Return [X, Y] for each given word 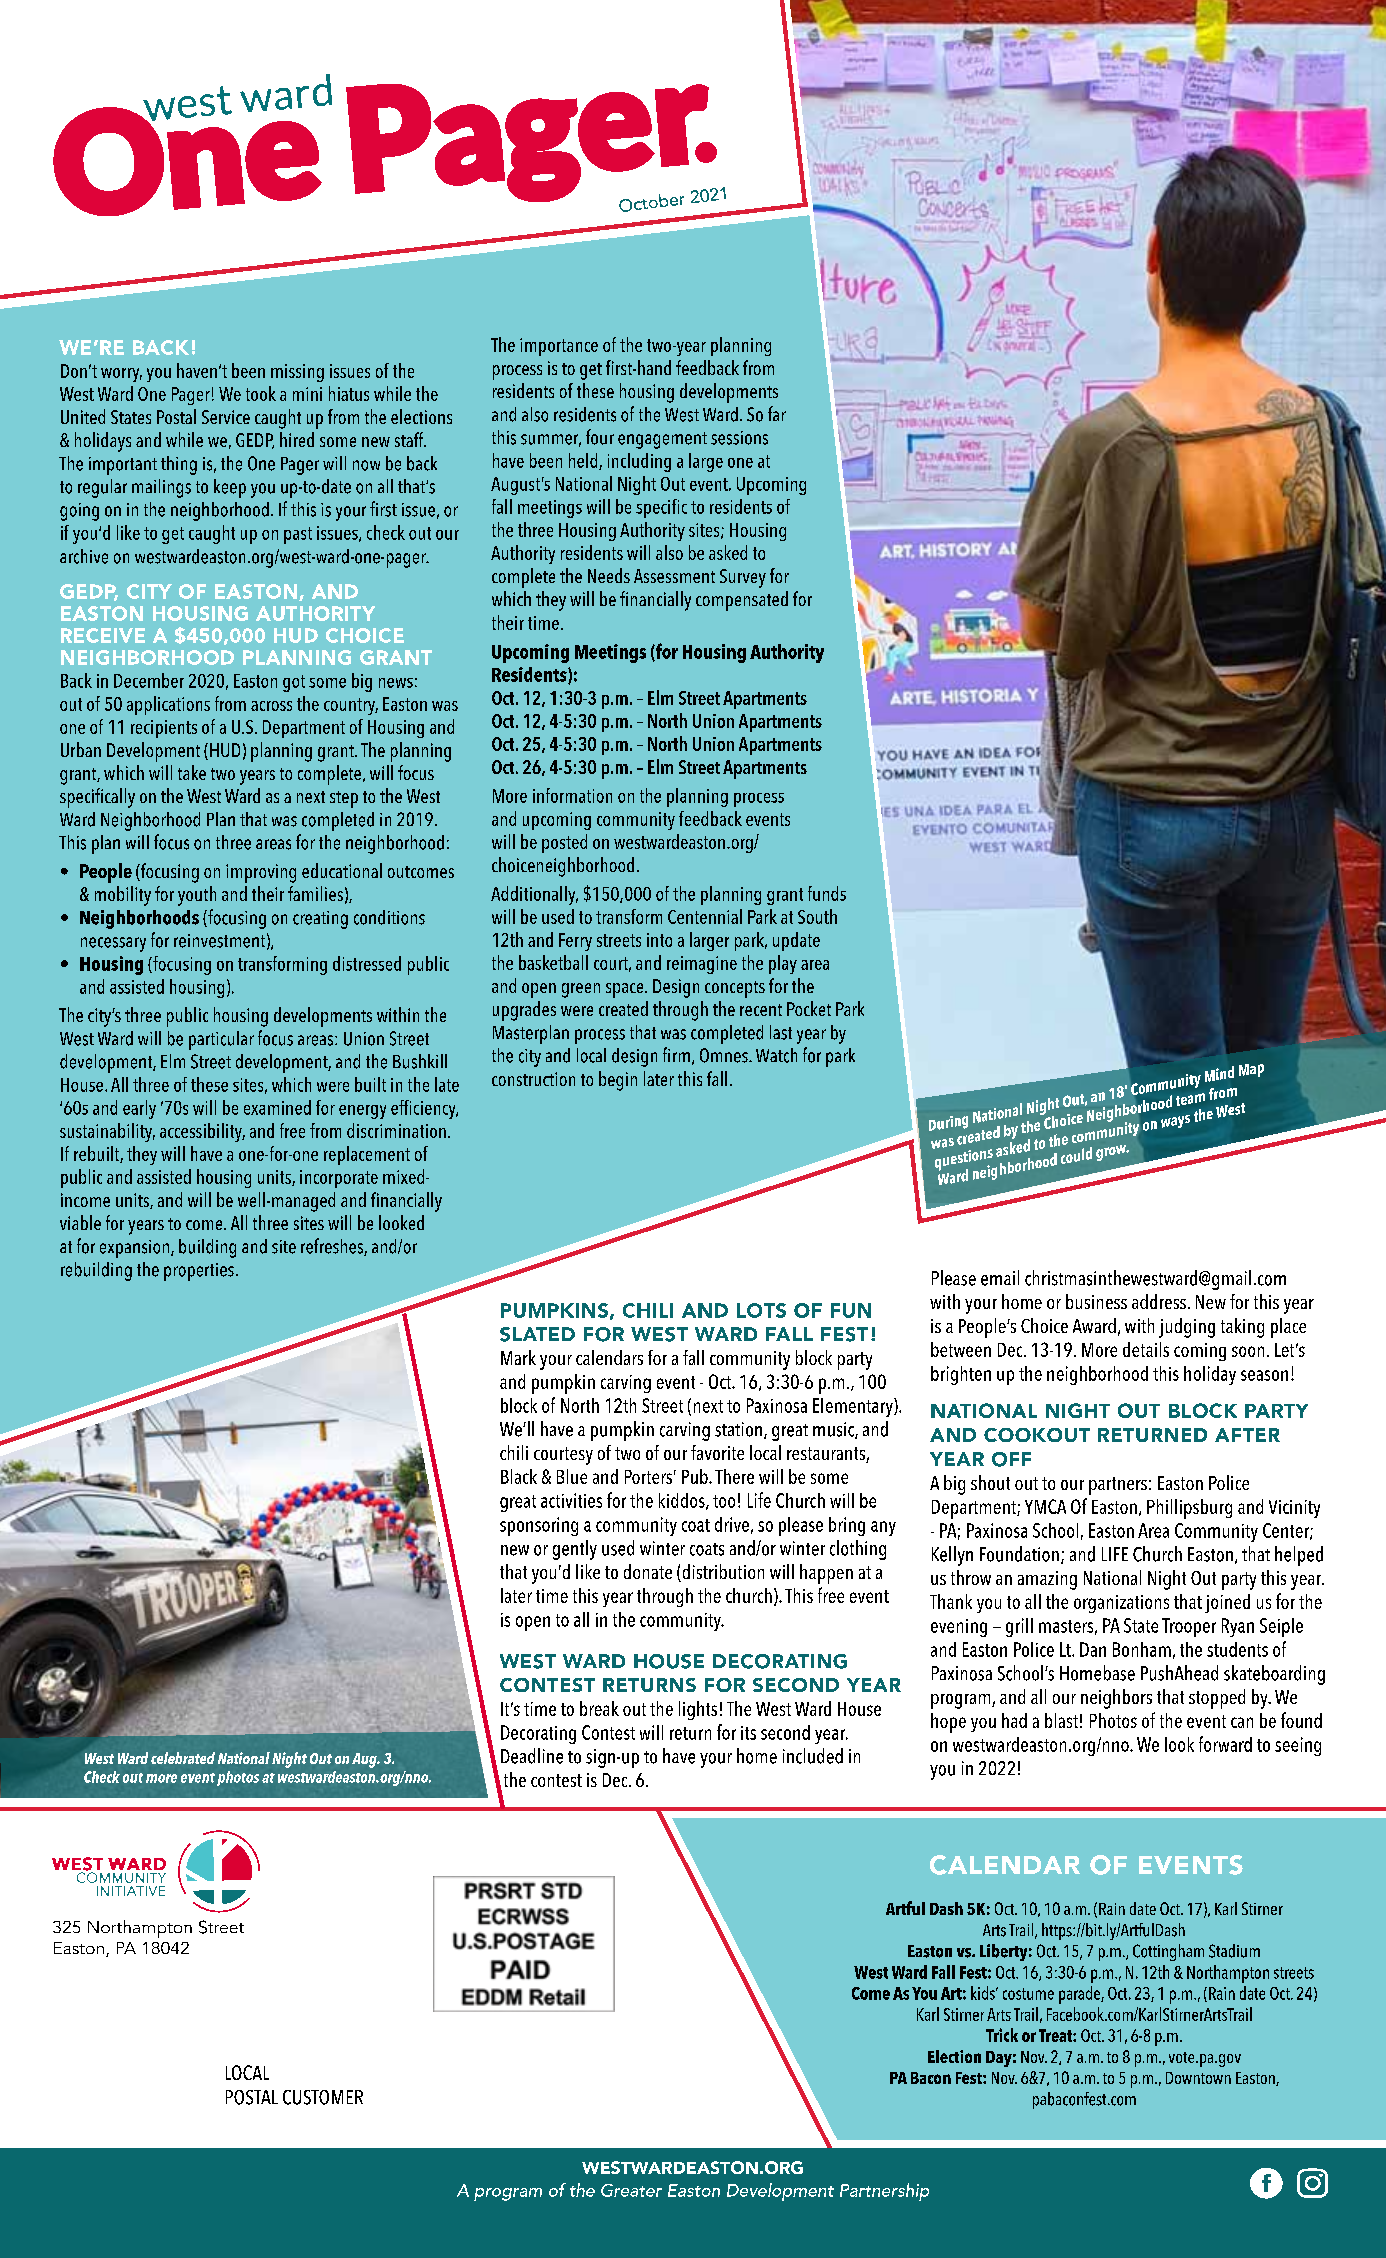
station [740, 1430]
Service [226, 417]
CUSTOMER [323, 2097]
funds [827, 893]
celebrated [183, 1758]
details [1146, 1349]
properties [199, 1272]
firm [676, 1054]
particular [221, 1040]
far [777, 413]
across [271, 706]
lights [698, 1710]
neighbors [1116, 1699]
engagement [662, 440]
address [1159, 1301]
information [572, 795]
